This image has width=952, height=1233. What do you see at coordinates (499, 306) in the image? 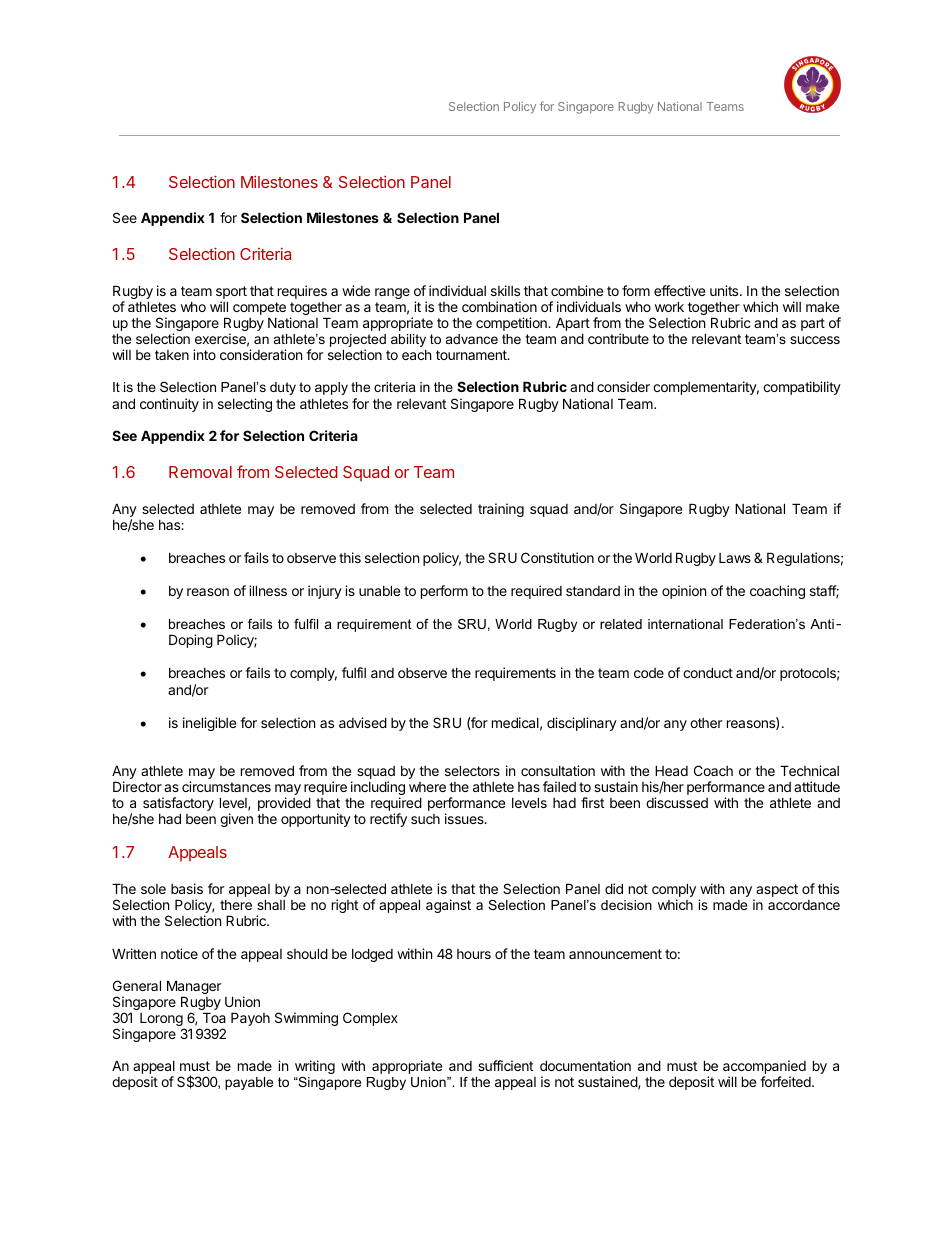
I see `combination` at bounding box center [499, 306].
